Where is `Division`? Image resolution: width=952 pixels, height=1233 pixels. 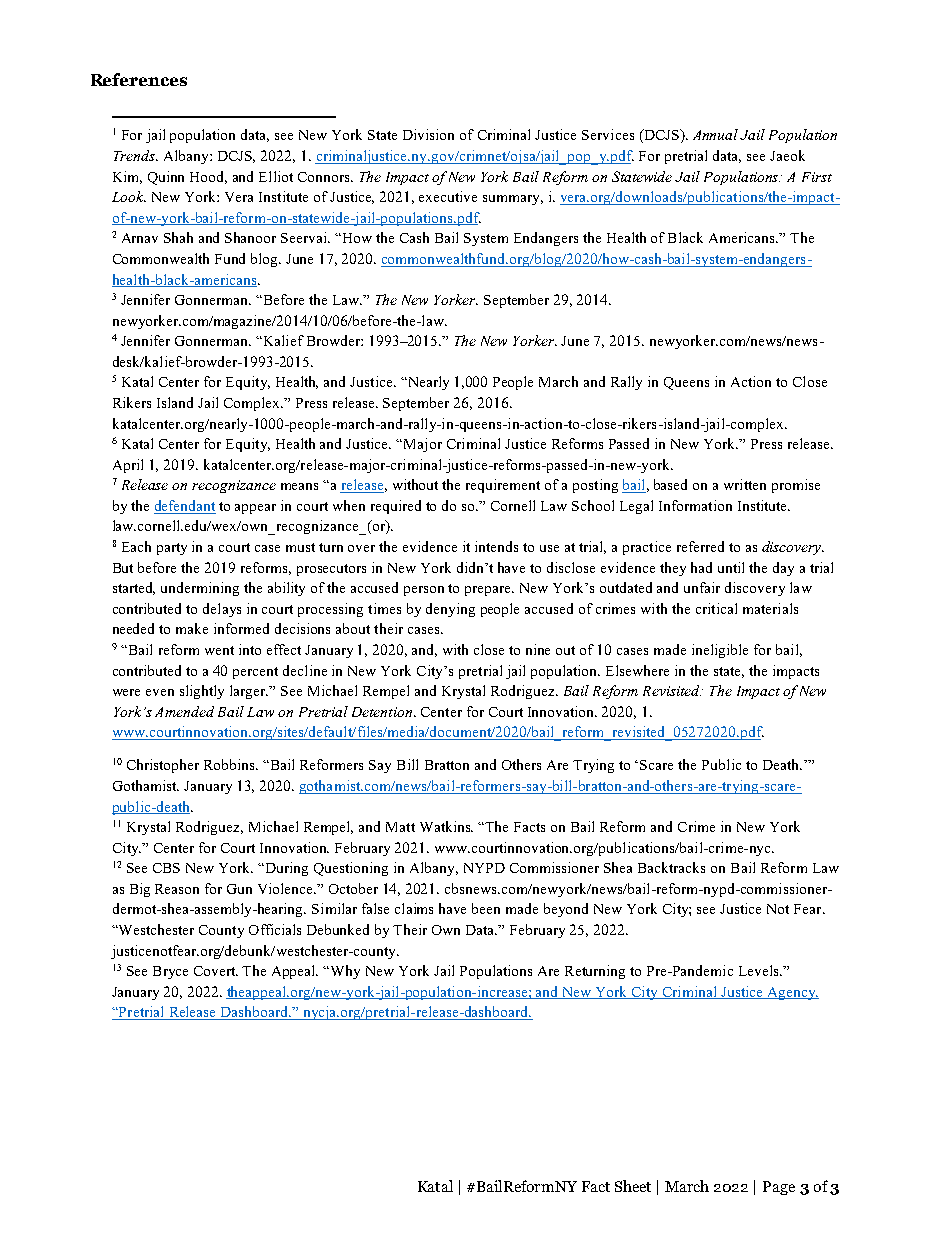 Division is located at coordinates (428, 134).
